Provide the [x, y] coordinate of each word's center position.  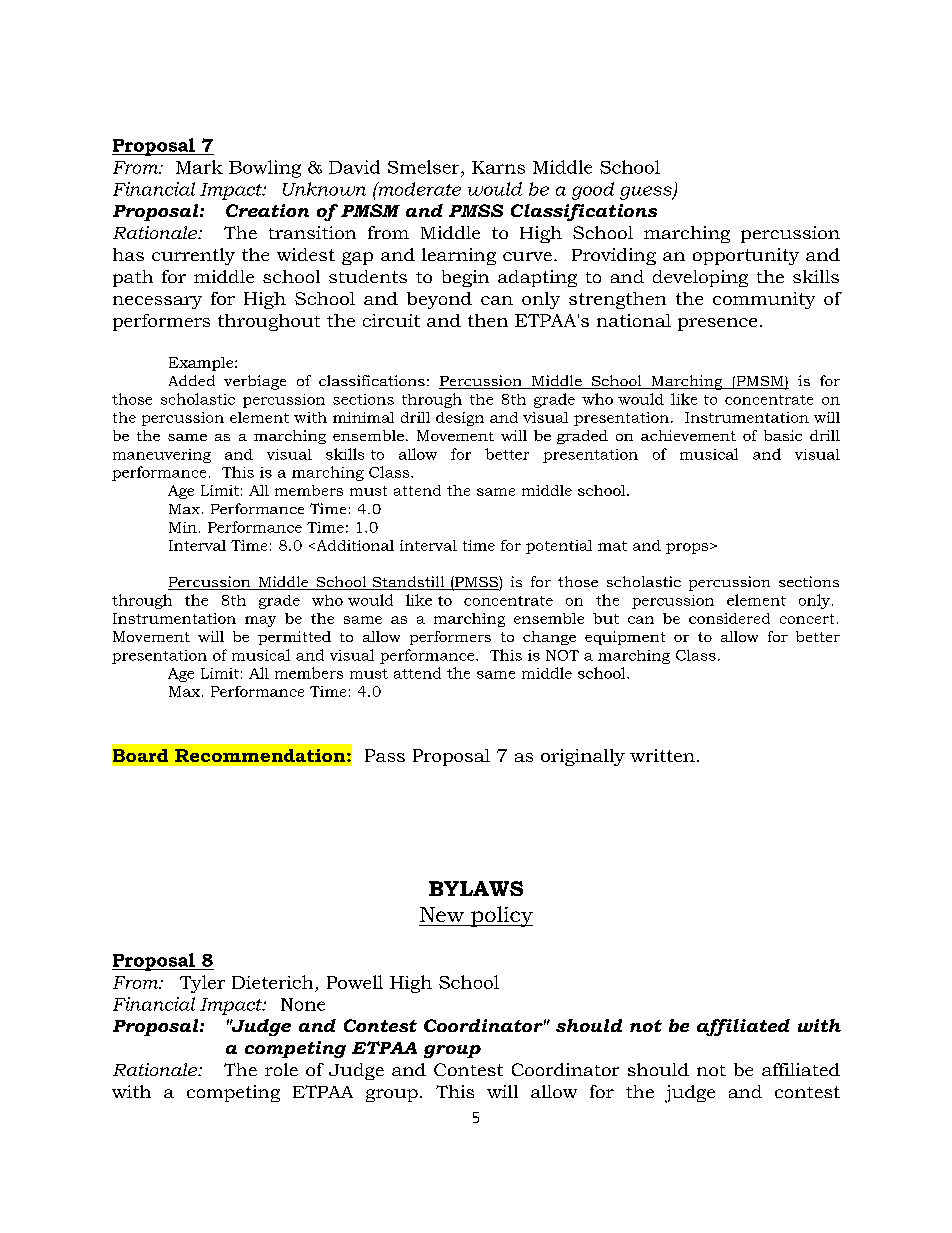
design [460, 419]
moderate [418, 189]
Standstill [408, 583]
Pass [385, 755]
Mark [199, 167]
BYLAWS [476, 888]
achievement [688, 435]
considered [729, 618]
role [281, 1069]
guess [647, 193]
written [662, 755]
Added [192, 380]
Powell [355, 982]
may [260, 621]
